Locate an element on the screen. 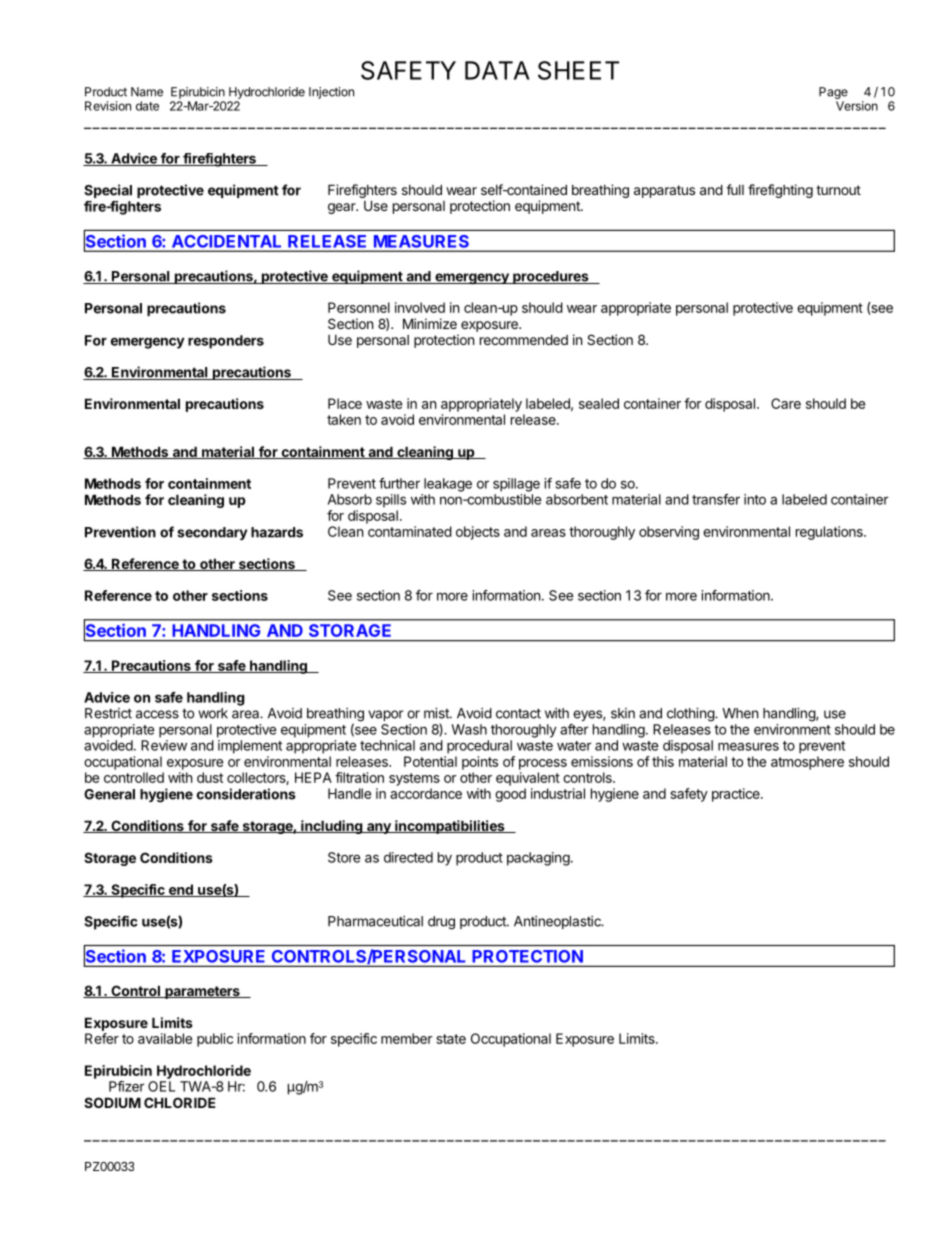 This screenshot has width=952, height=1233. public is located at coordinates (215, 1040).
